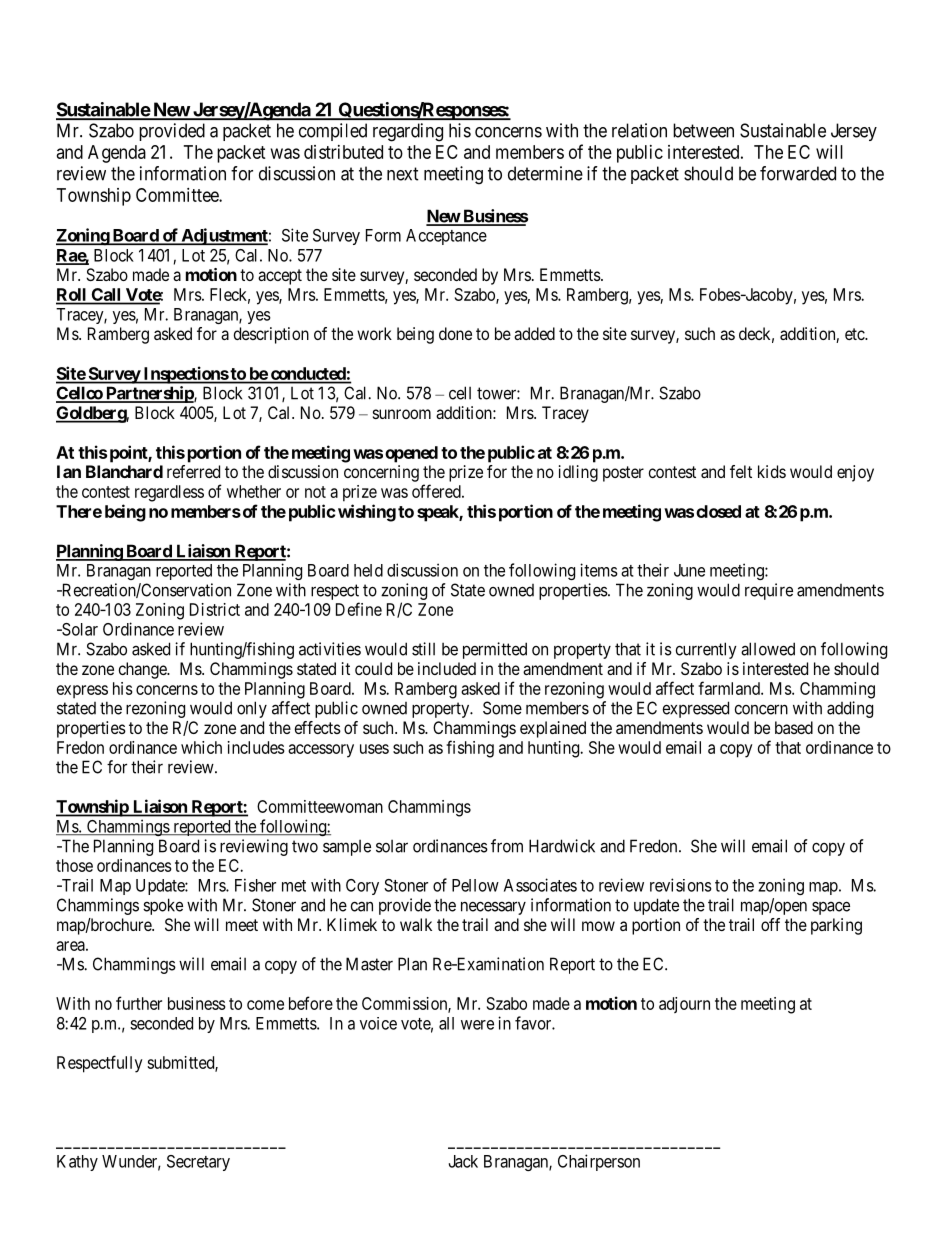  I want to click on Jack, so click(463, 1161).
